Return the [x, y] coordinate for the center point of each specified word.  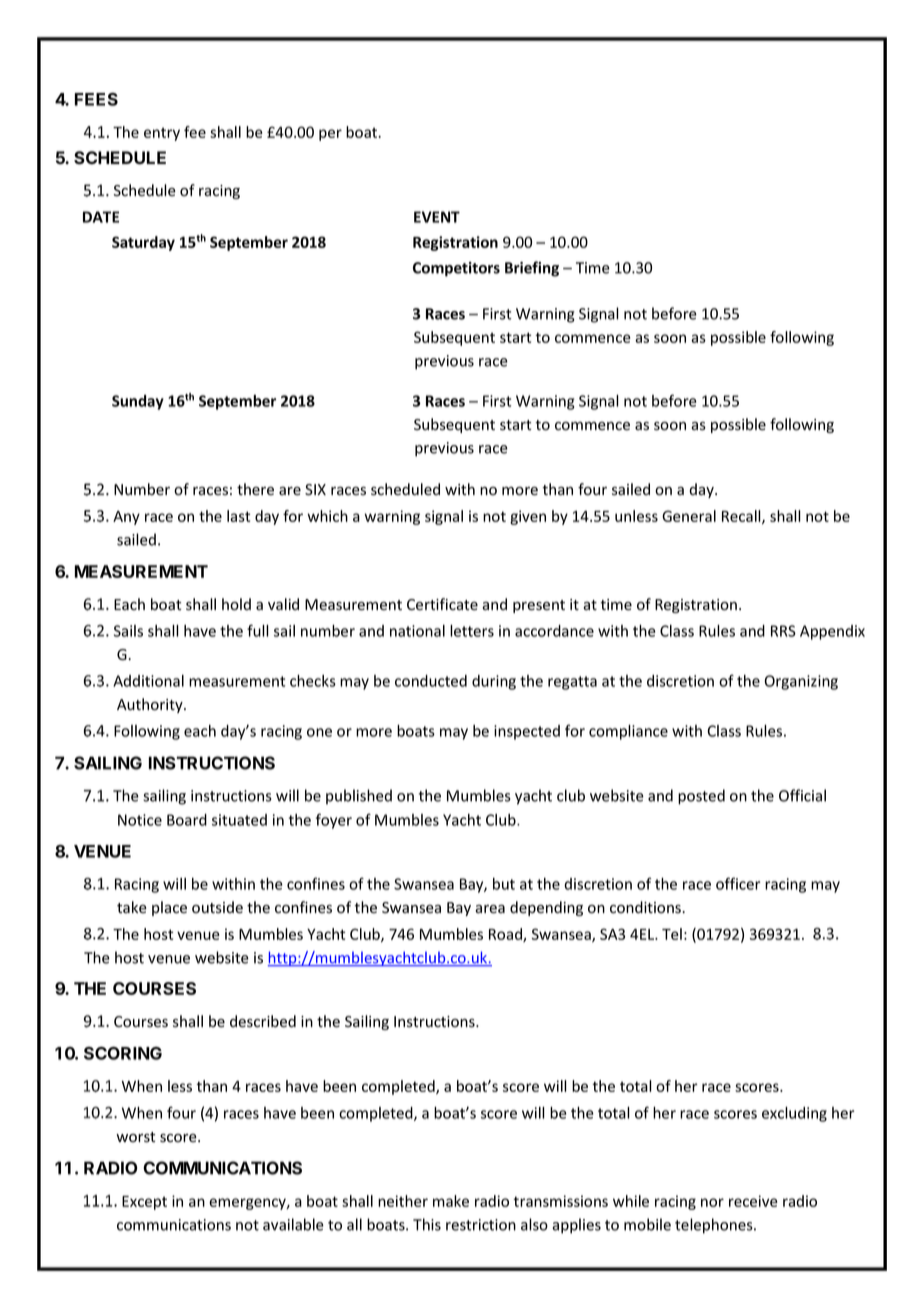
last [238, 516]
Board [187, 820]
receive [753, 1201]
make [451, 1201]
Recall [742, 517]
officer [738, 883]
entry [162, 134]
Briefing [532, 269]
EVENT [437, 217]
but [504, 884]
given [528, 517]
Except [144, 1203]
